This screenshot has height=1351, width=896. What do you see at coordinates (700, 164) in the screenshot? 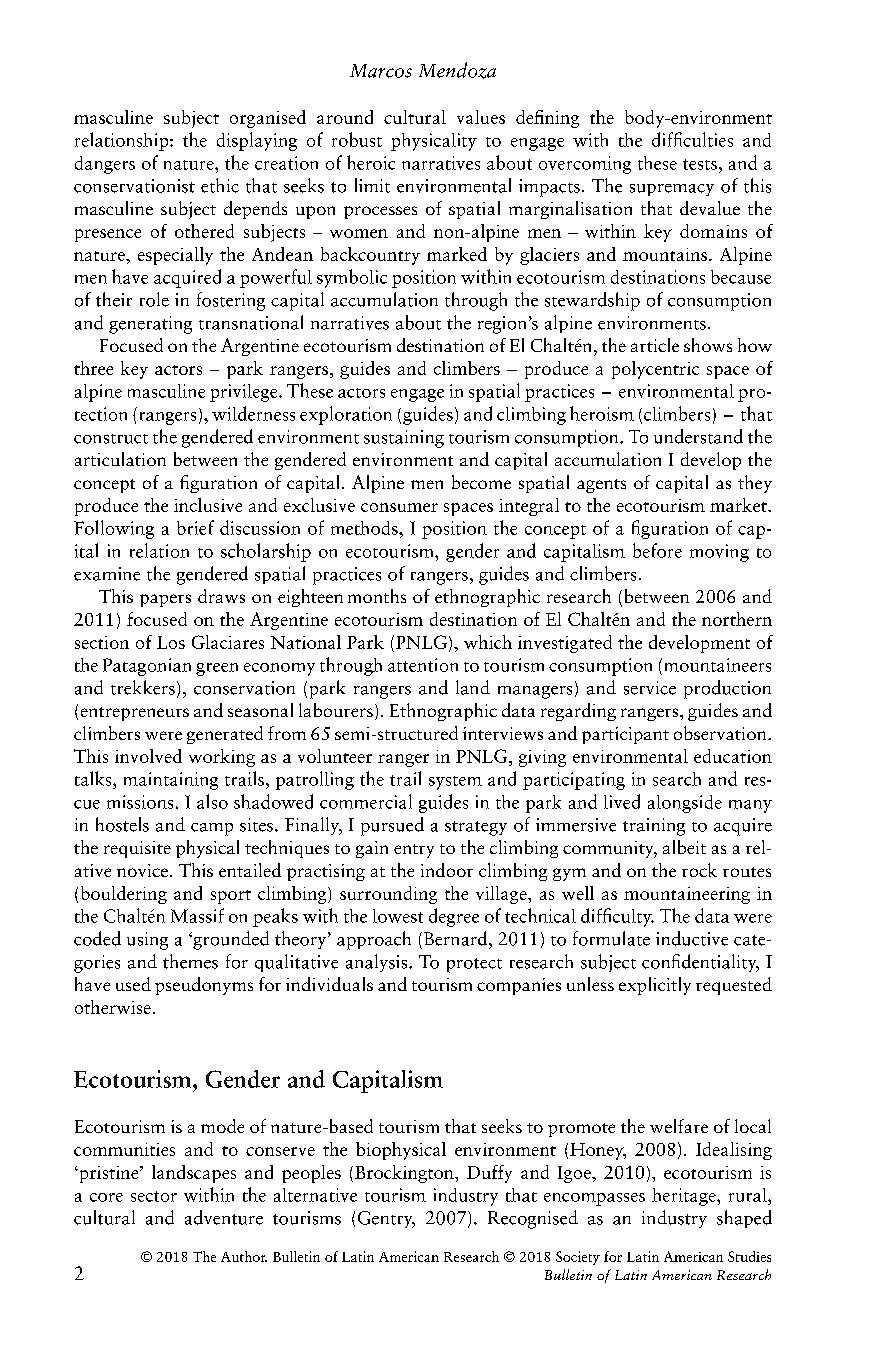
I see `tests` at bounding box center [700, 164].
